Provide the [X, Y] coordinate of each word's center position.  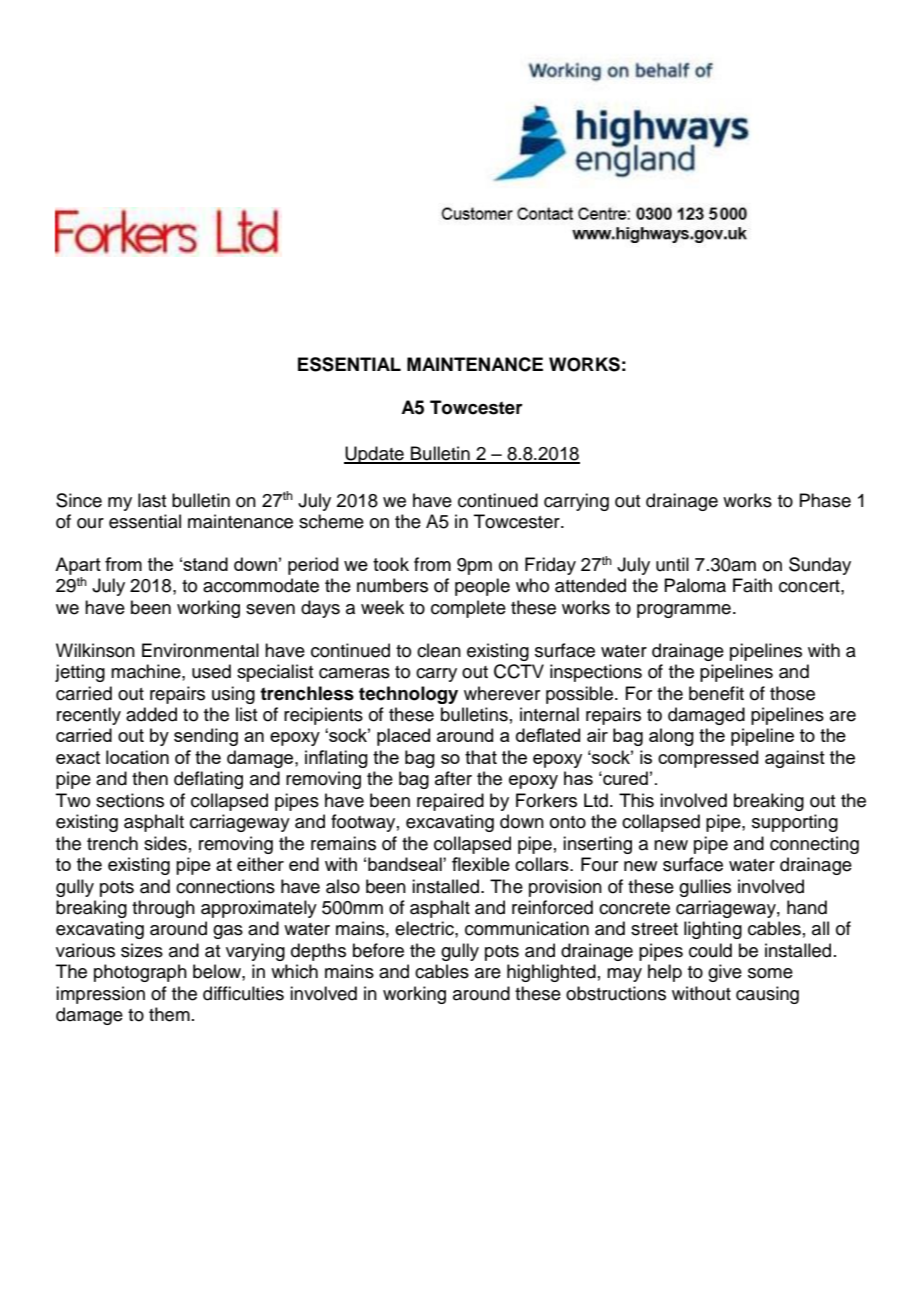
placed [403, 737]
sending [206, 737]
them [169, 1014]
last [152, 500]
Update [375, 455]
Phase [825, 500]
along [671, 737]
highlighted [551, 973]
